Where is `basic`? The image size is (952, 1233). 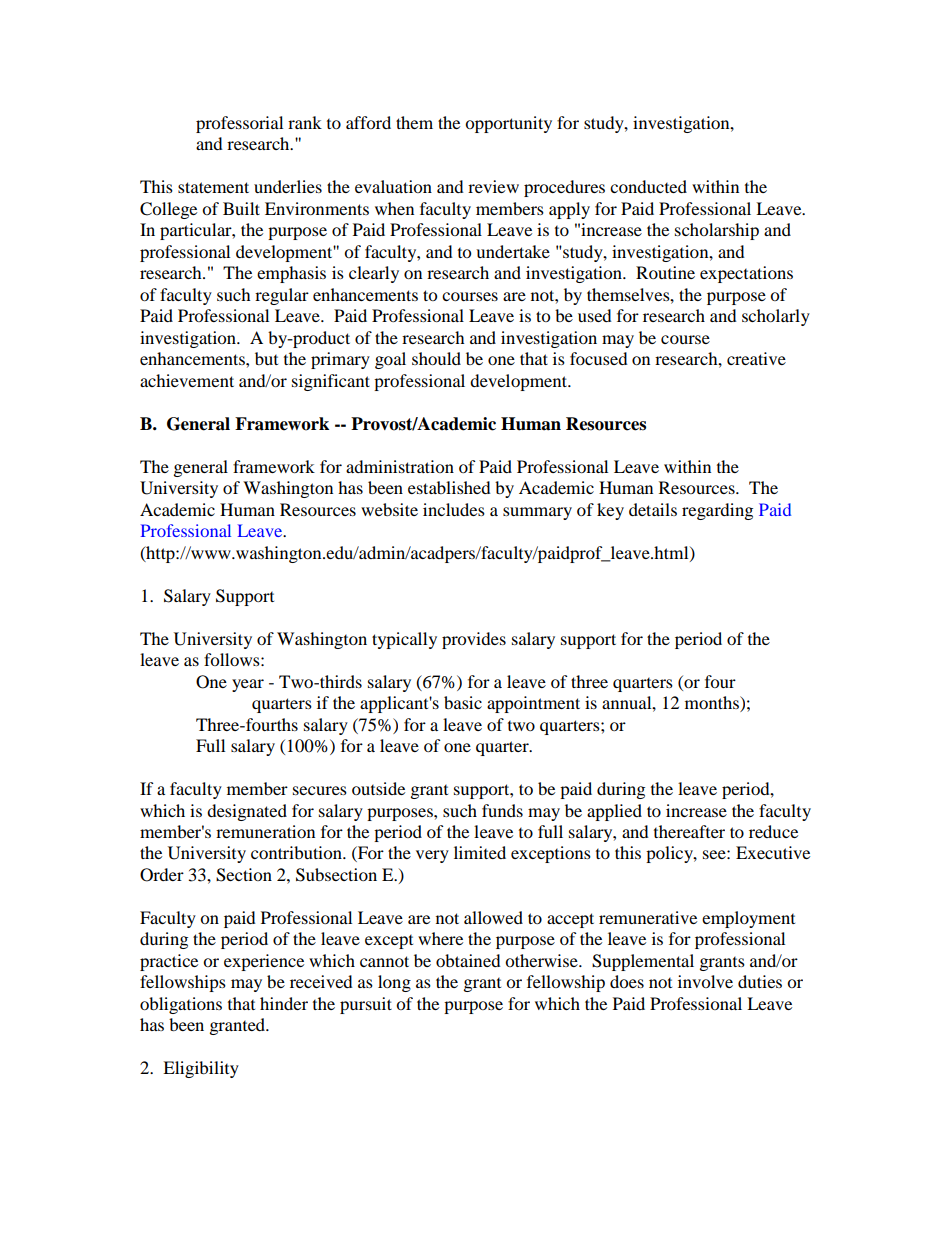 basic is located at coordinates (463, 702).
